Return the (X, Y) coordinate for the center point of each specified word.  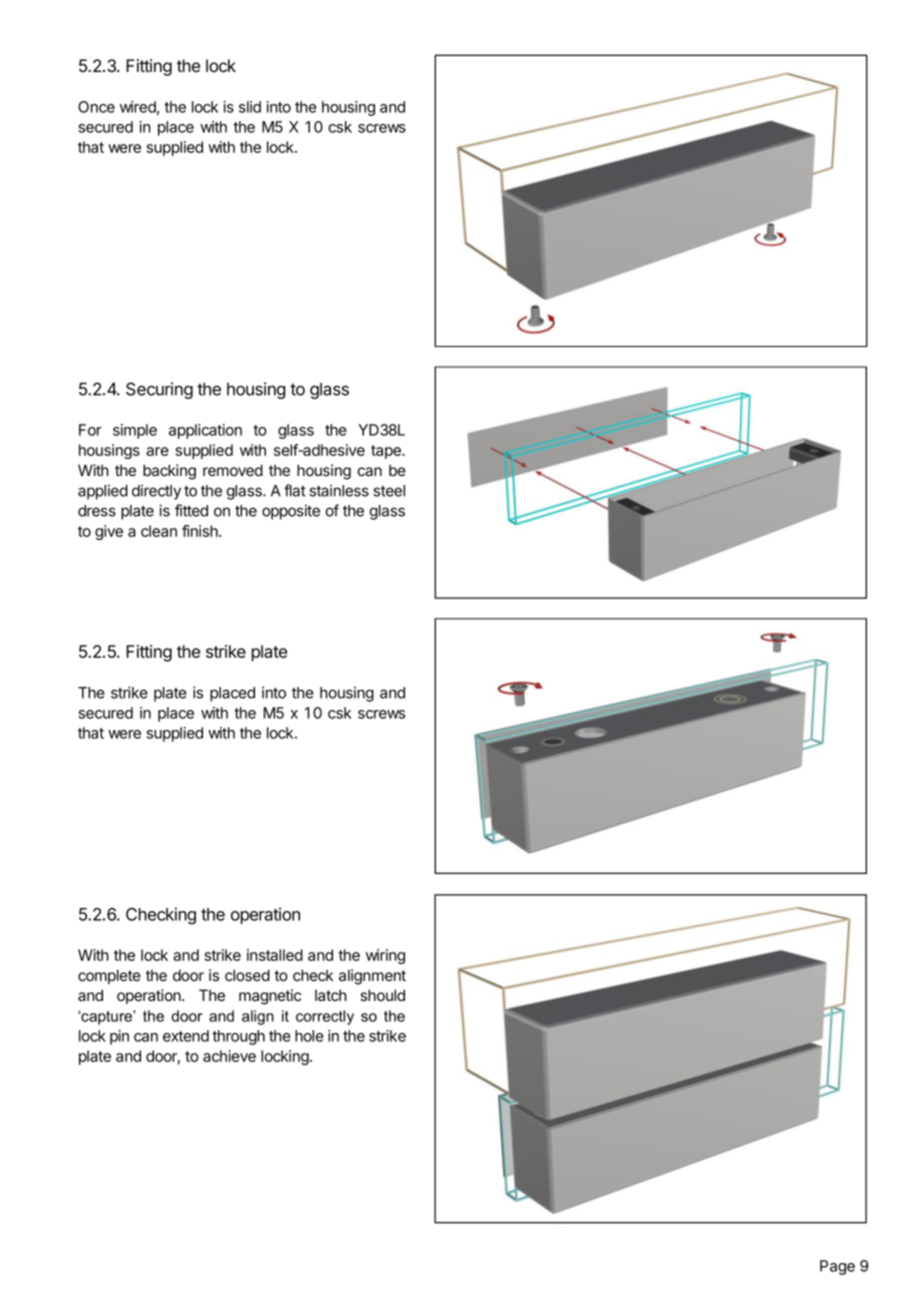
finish (201, 531)
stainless (339, 490)
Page (837, 1267)
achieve (229, 1056)
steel (389, 491)
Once (96, 107)
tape (387, 452)
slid (250, 107)
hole (309, 1036)
